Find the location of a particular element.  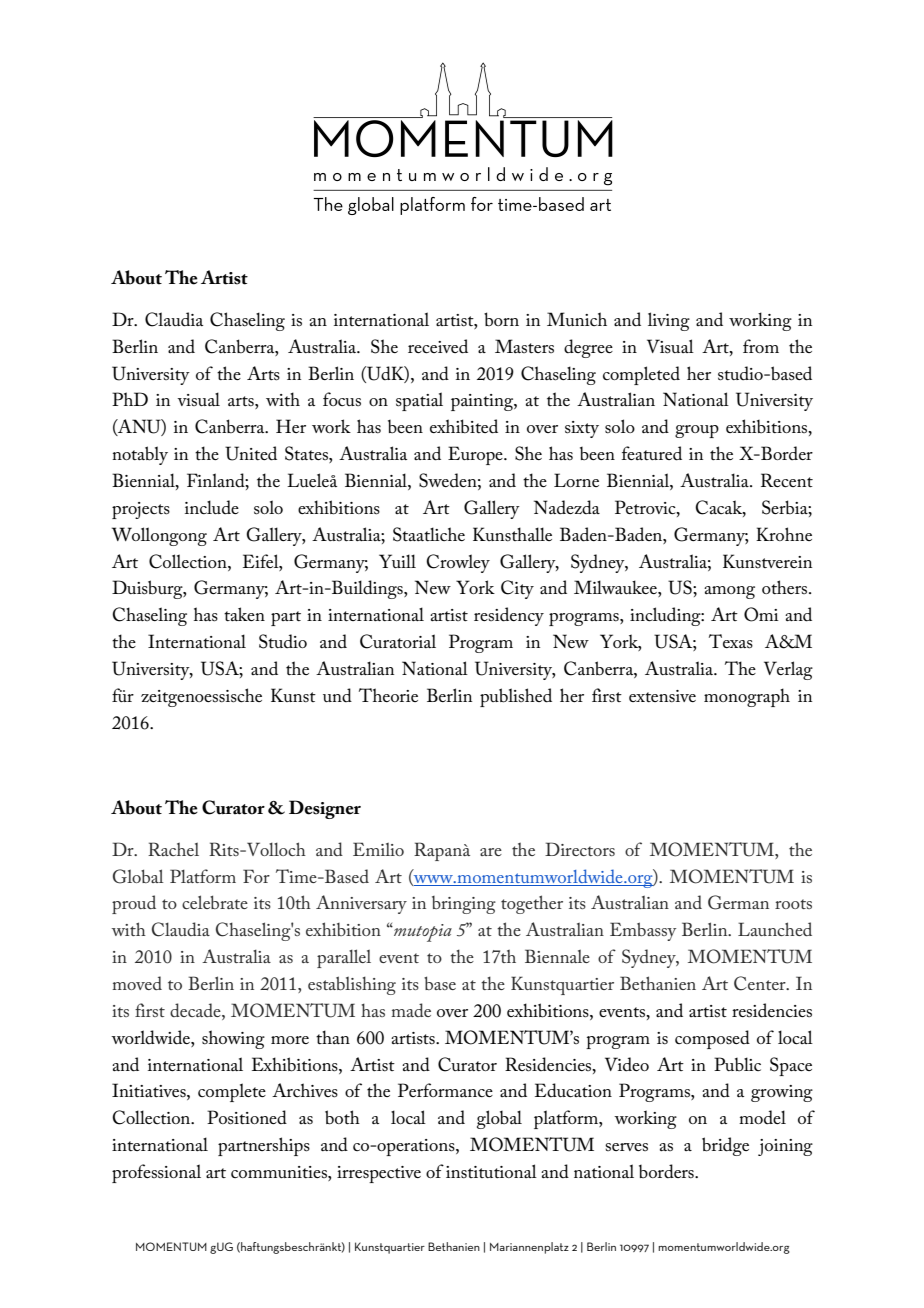

monograph is located at coordinates (747, 697).
